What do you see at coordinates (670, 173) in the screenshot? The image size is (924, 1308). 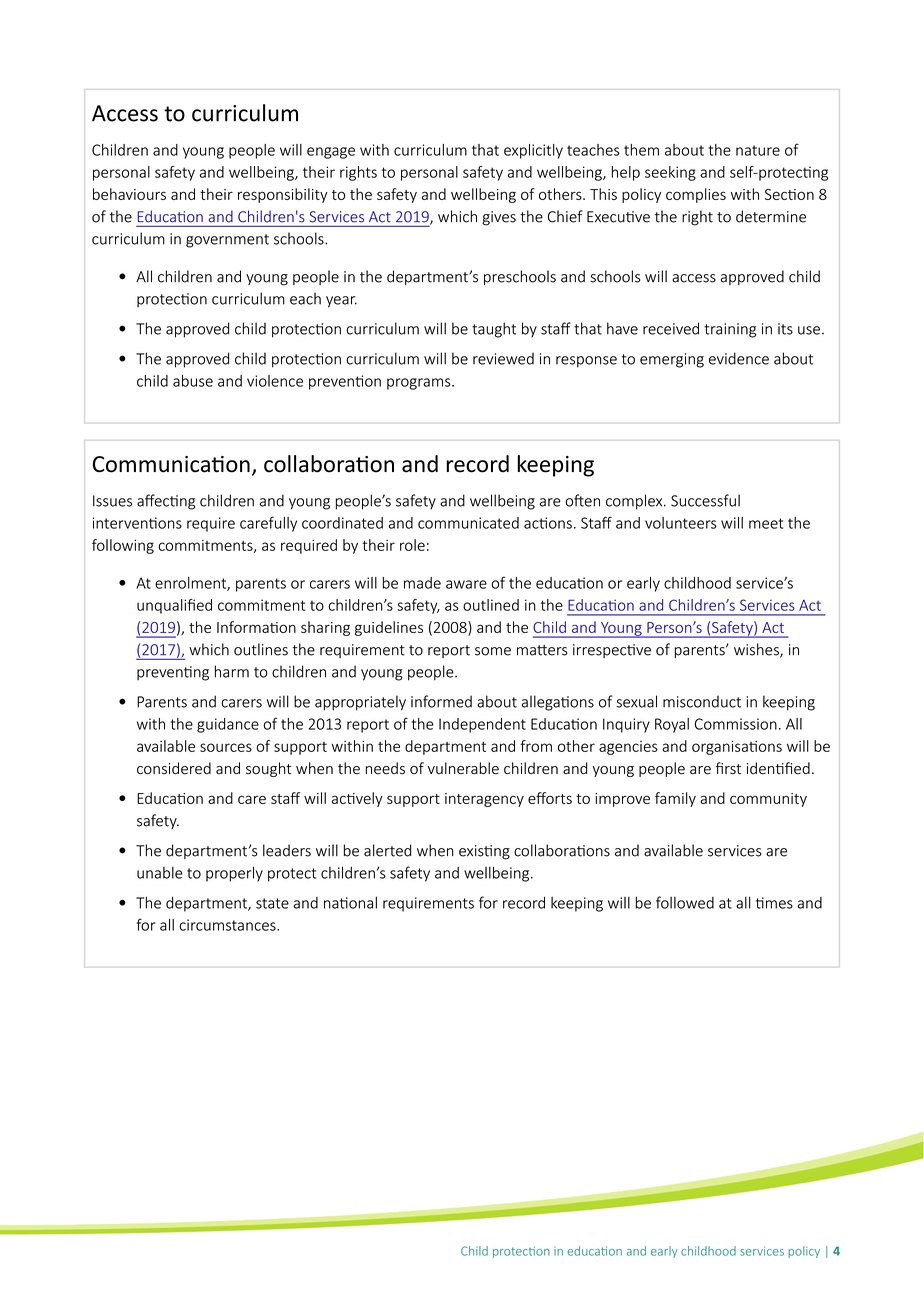 I see `seeking` at bounding box center [670, 173].
